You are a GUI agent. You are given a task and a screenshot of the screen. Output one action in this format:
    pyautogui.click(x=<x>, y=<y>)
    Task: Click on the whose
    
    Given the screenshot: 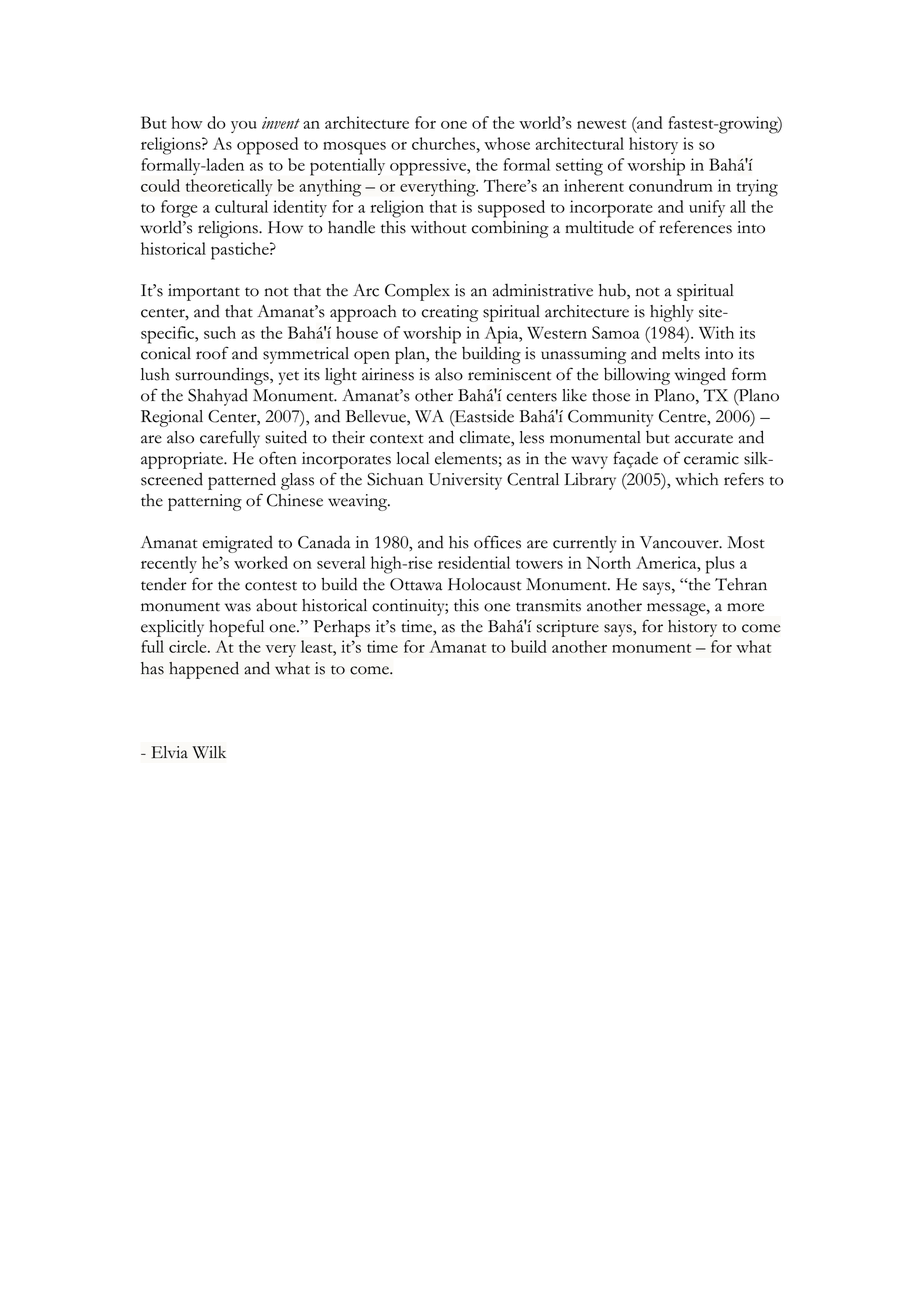 What is the action you would take?
    pyautogui.click(x=507, y=143)
